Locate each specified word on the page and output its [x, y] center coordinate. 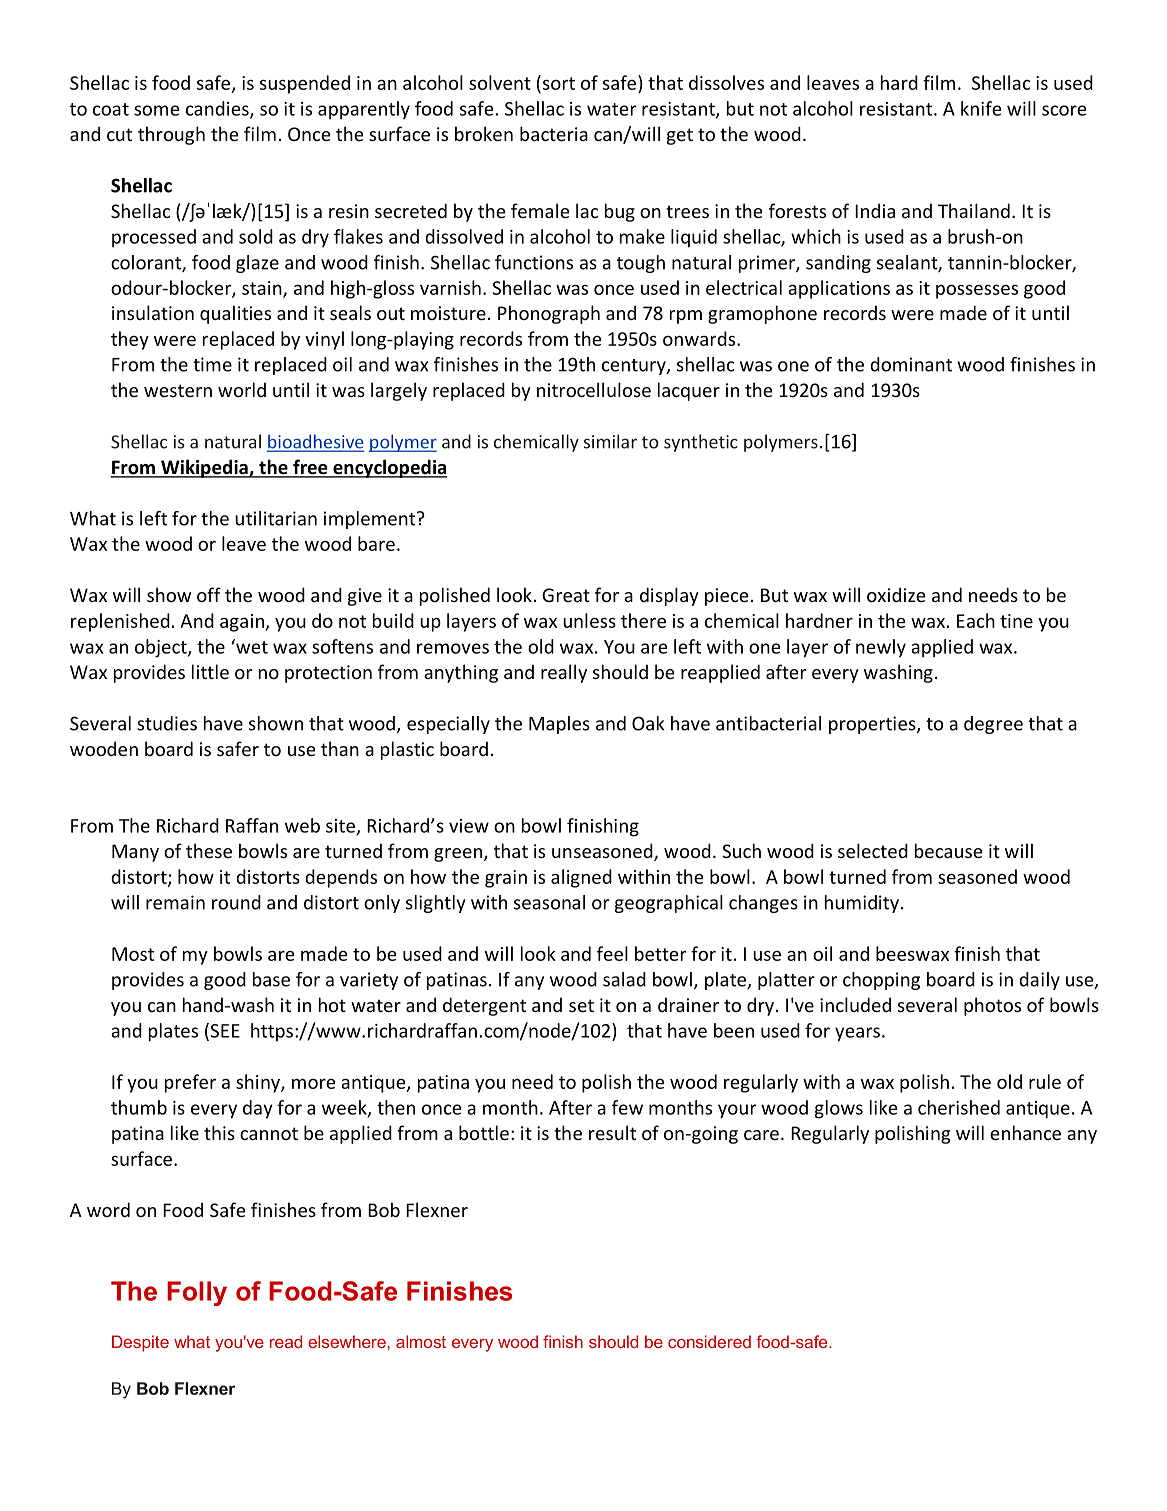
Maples [559, 725]
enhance [1025, 1132]
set [581, 1005]
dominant [911, 364]
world [242, 389]
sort [557, 82]
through [171, 135]
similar [610, 441]
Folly [197, 1293]
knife [981, 108]
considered [709, 1341]
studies [167, 723]
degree [993, 725]
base [271, 979]
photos [992, 1006]
